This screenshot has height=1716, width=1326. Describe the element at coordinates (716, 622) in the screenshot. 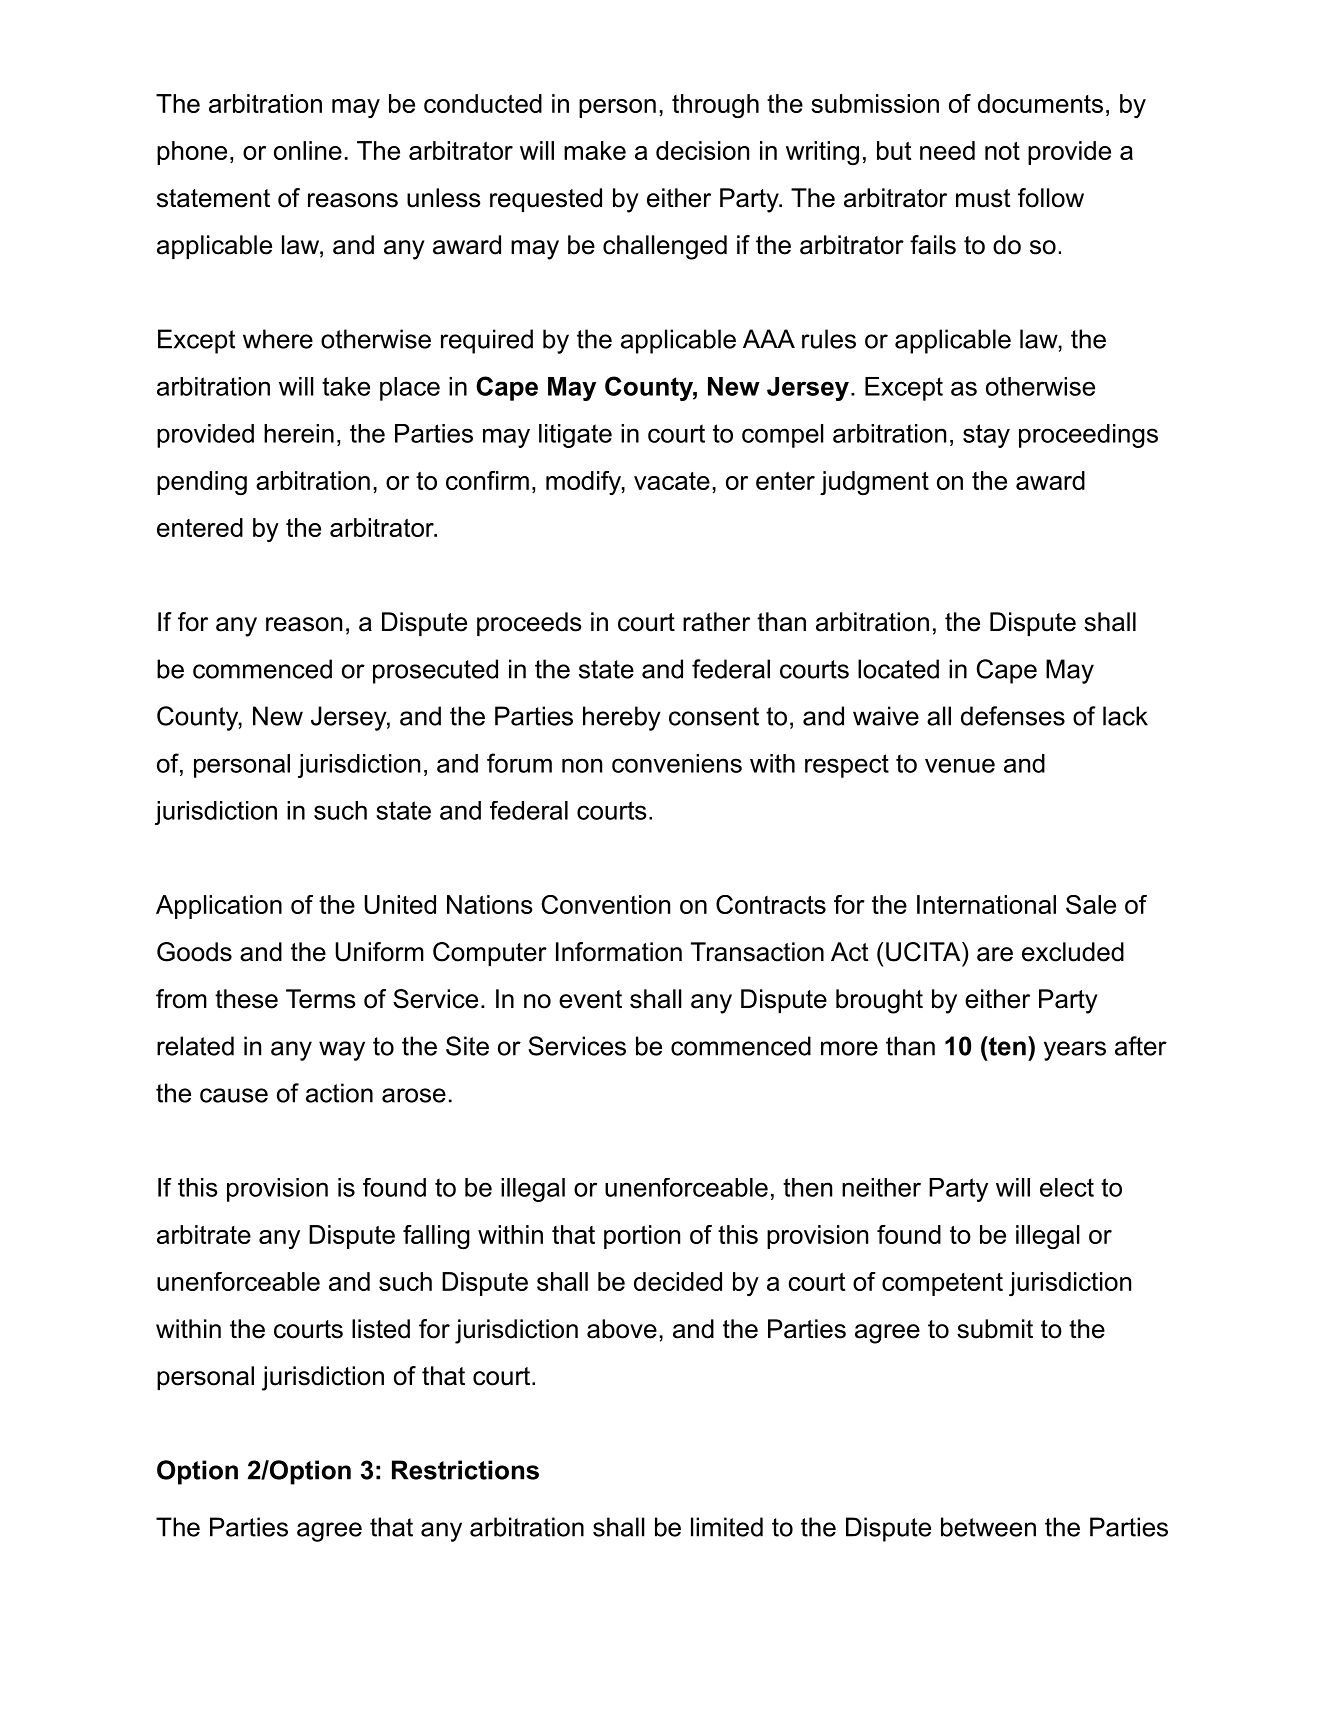

I see `rather` at that location.
